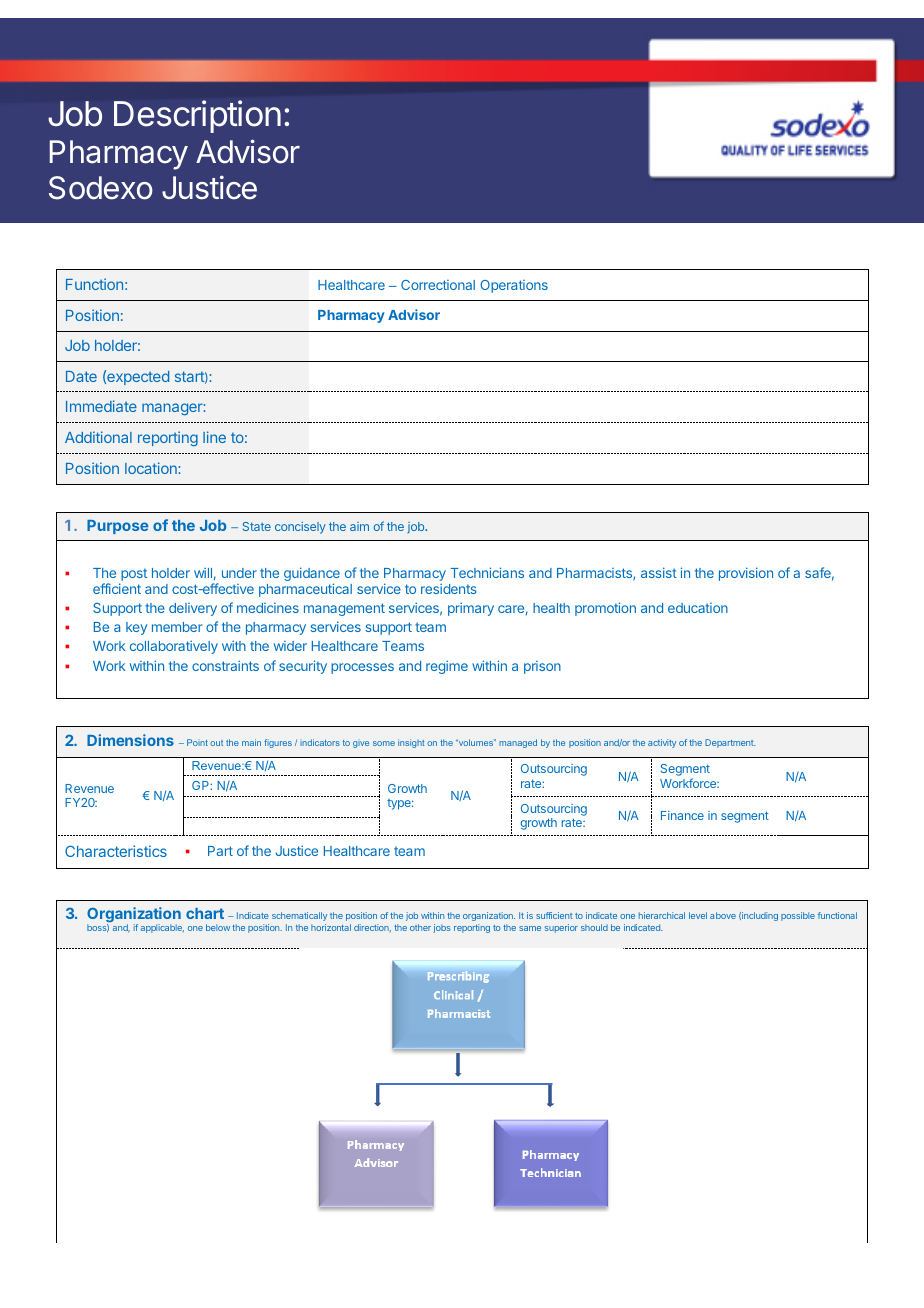  What do you see at coordinates (205, 913) in the screenshot?
I see `chart` at bounding box center [205, 913].
